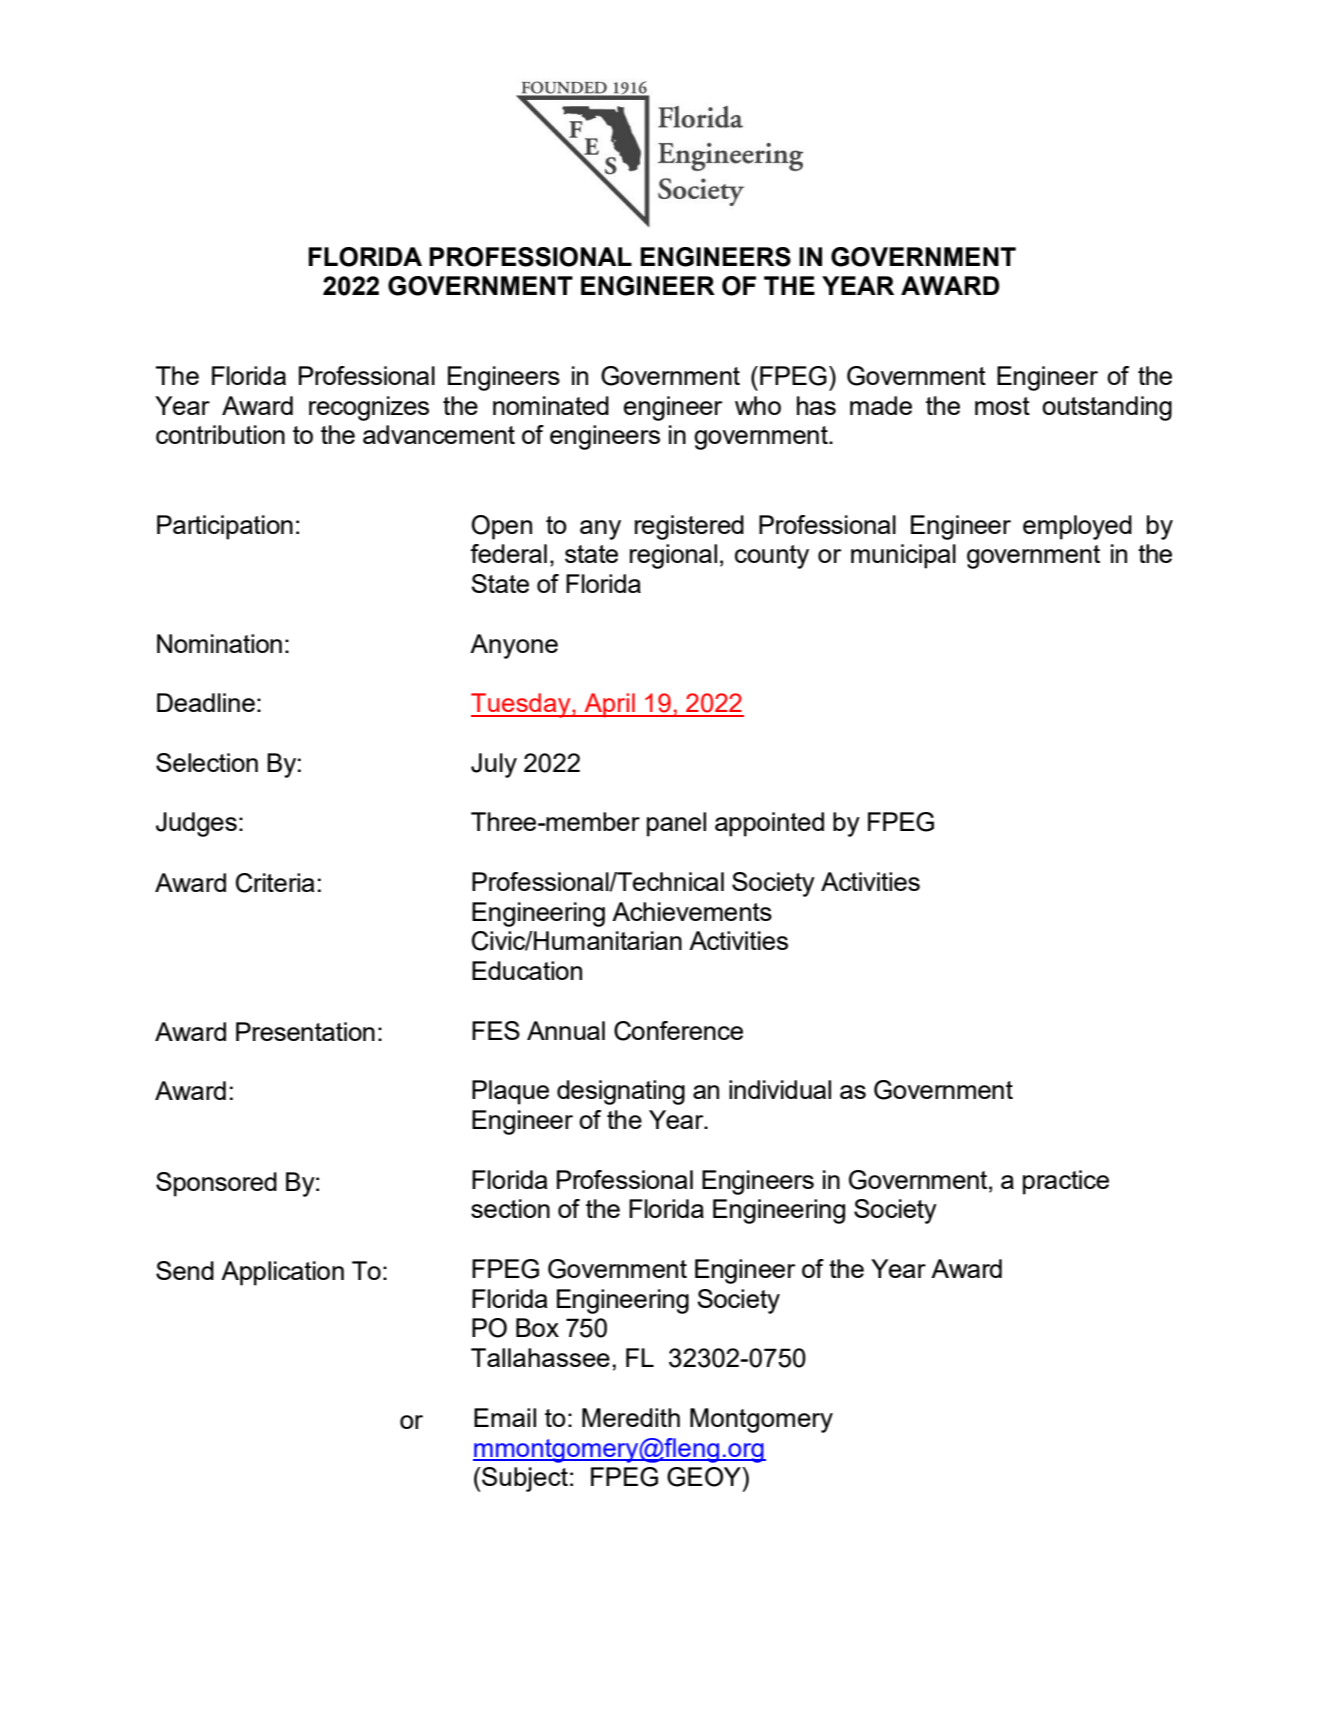 This page has width=1321, height=1709. What do you see at coordinates (551, 405) in the page?
I see `nominated` at bounding box center [551, 405].
